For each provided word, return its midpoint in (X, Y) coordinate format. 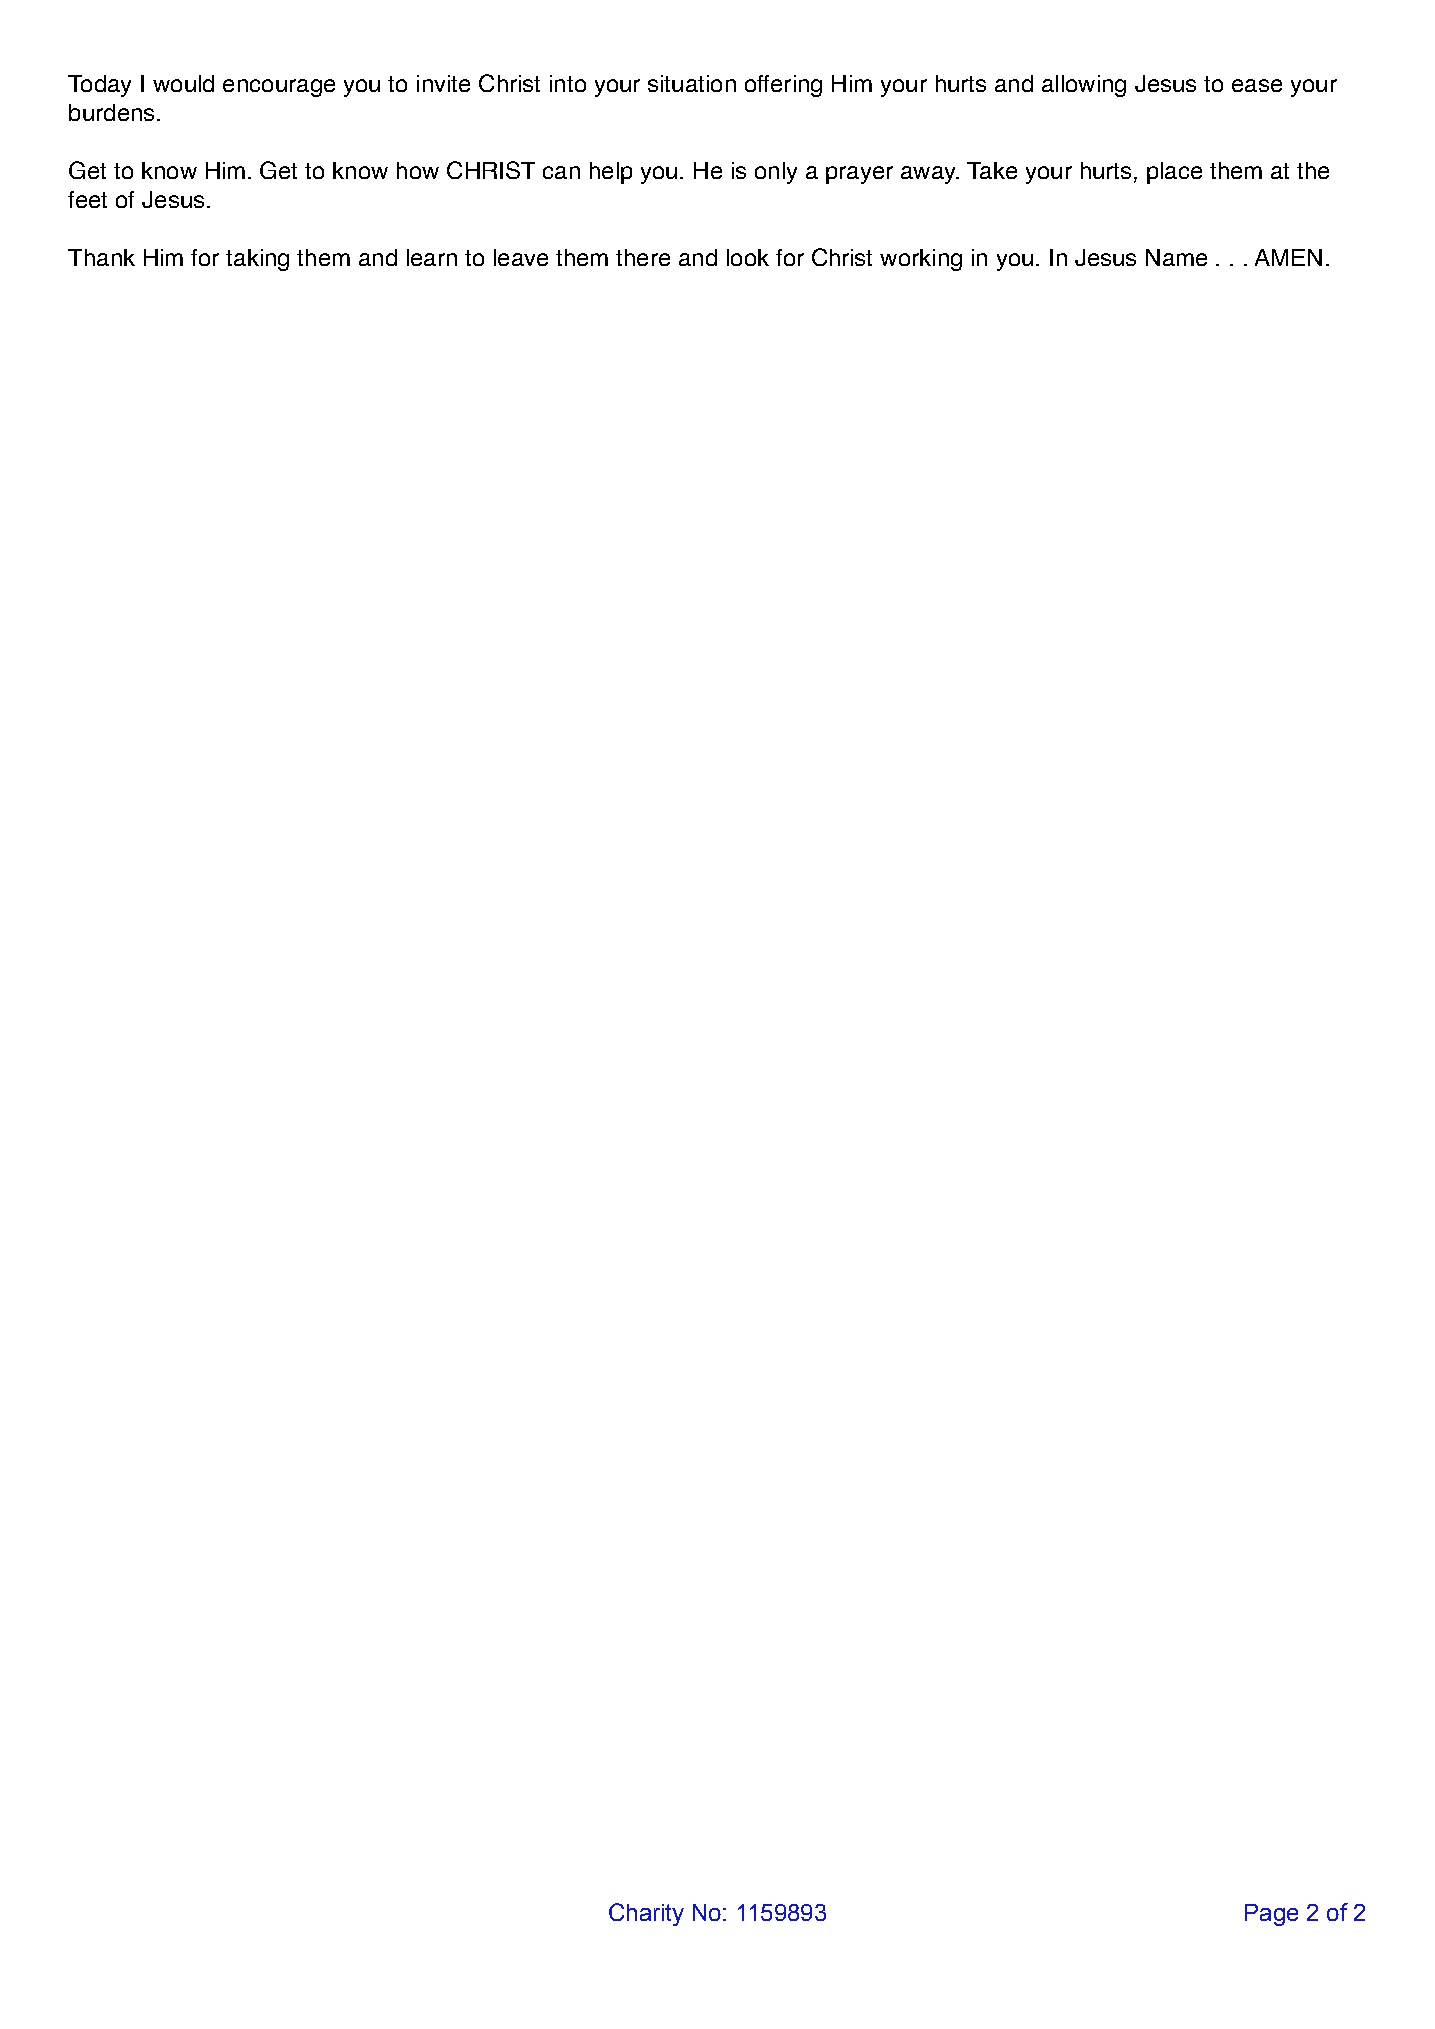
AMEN (1288, 257)
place (1174, 173)
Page (1271, 1915)
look (748, 257)
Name (1176, 257)
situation (692, 83)
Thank (101, 257)
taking (257, 260)
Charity (646, 1914)
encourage (279, 88)
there (643, 257)
